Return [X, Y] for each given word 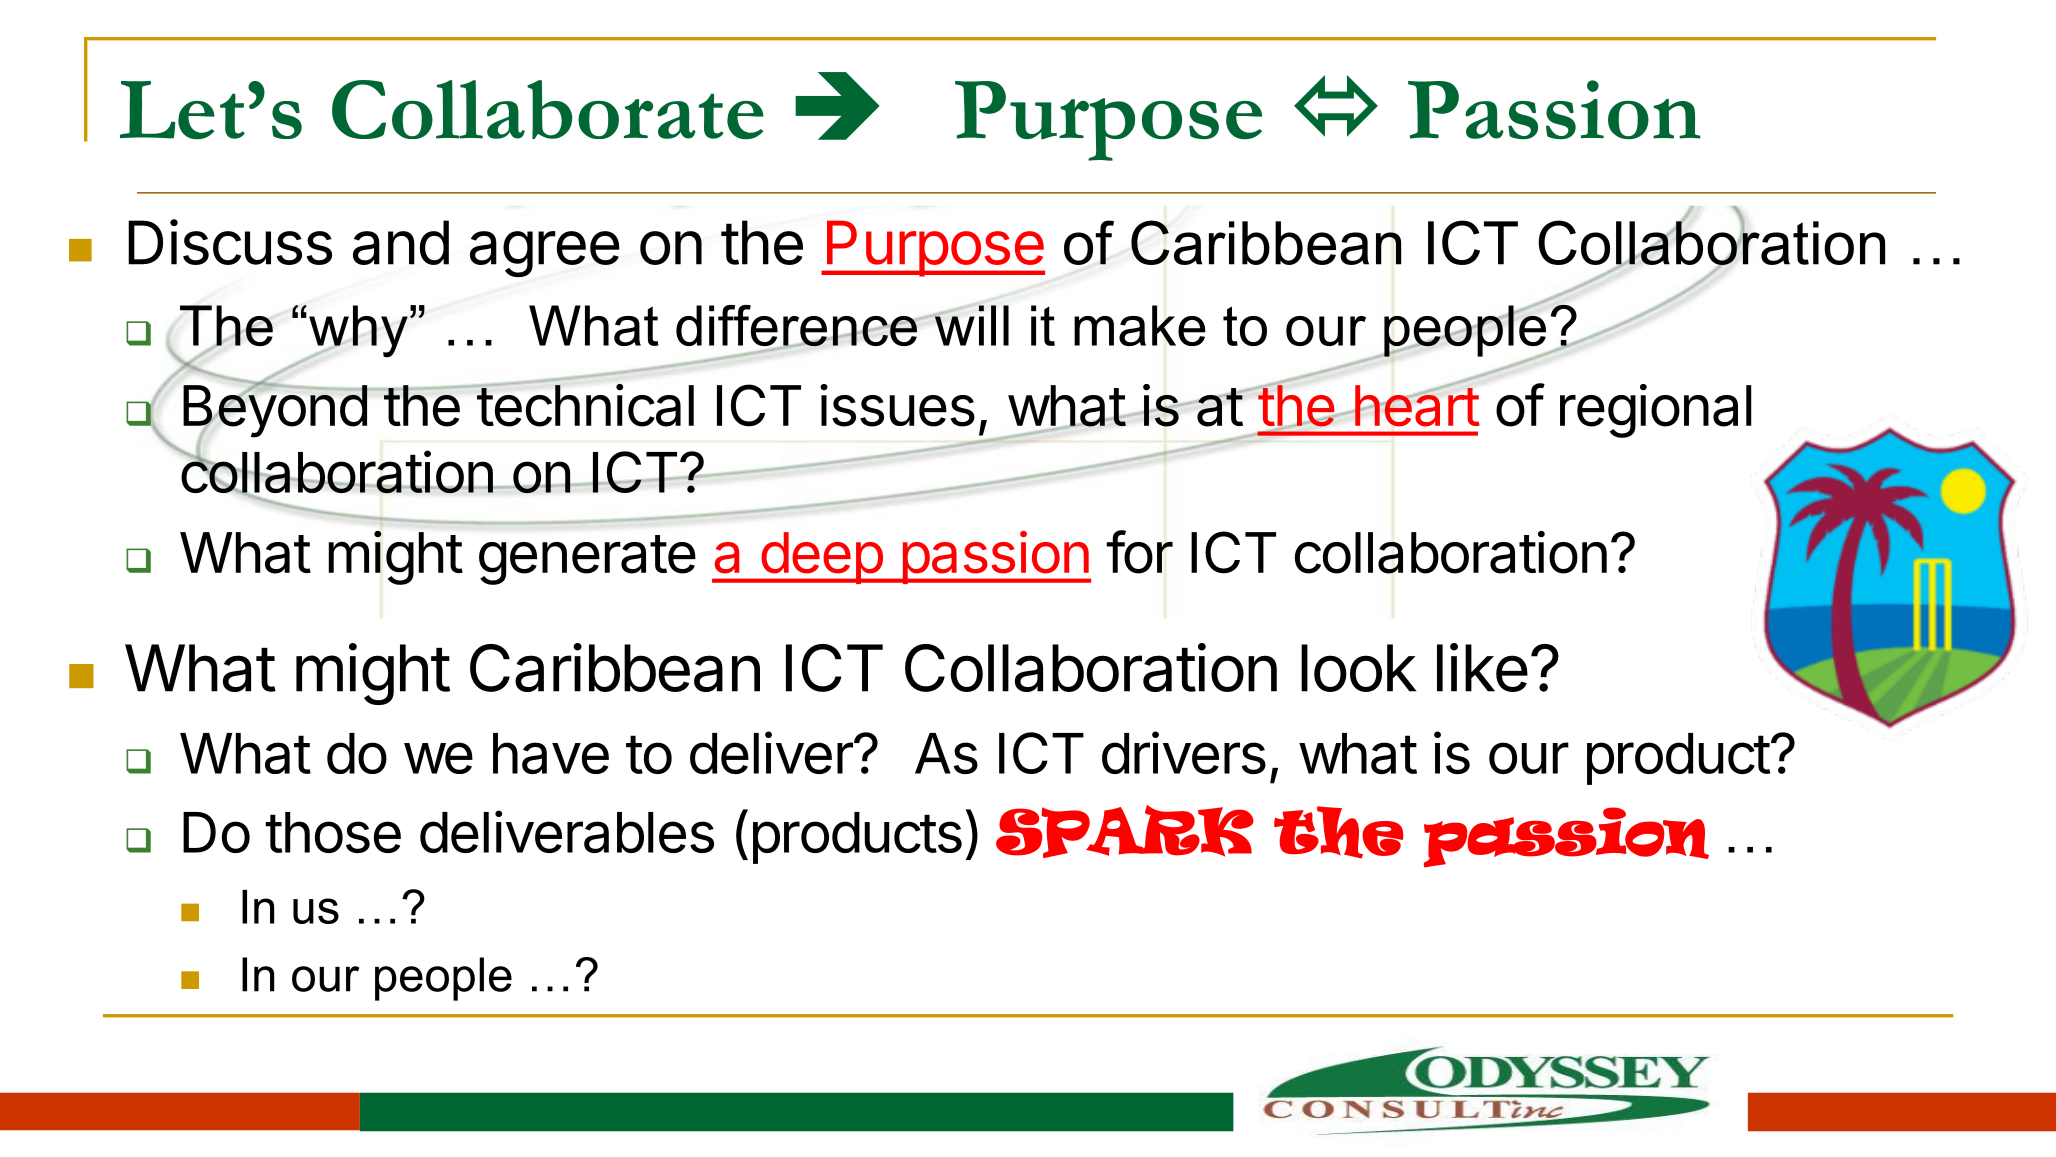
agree [545, 254]
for [1139, 552]
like [1482, 667]
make [1140, 325]
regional [1656, 411]
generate [587, 560]
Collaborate [548, 110]
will [971, 325]
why [357, 332]
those [333, 832]
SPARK [1125, 831]
